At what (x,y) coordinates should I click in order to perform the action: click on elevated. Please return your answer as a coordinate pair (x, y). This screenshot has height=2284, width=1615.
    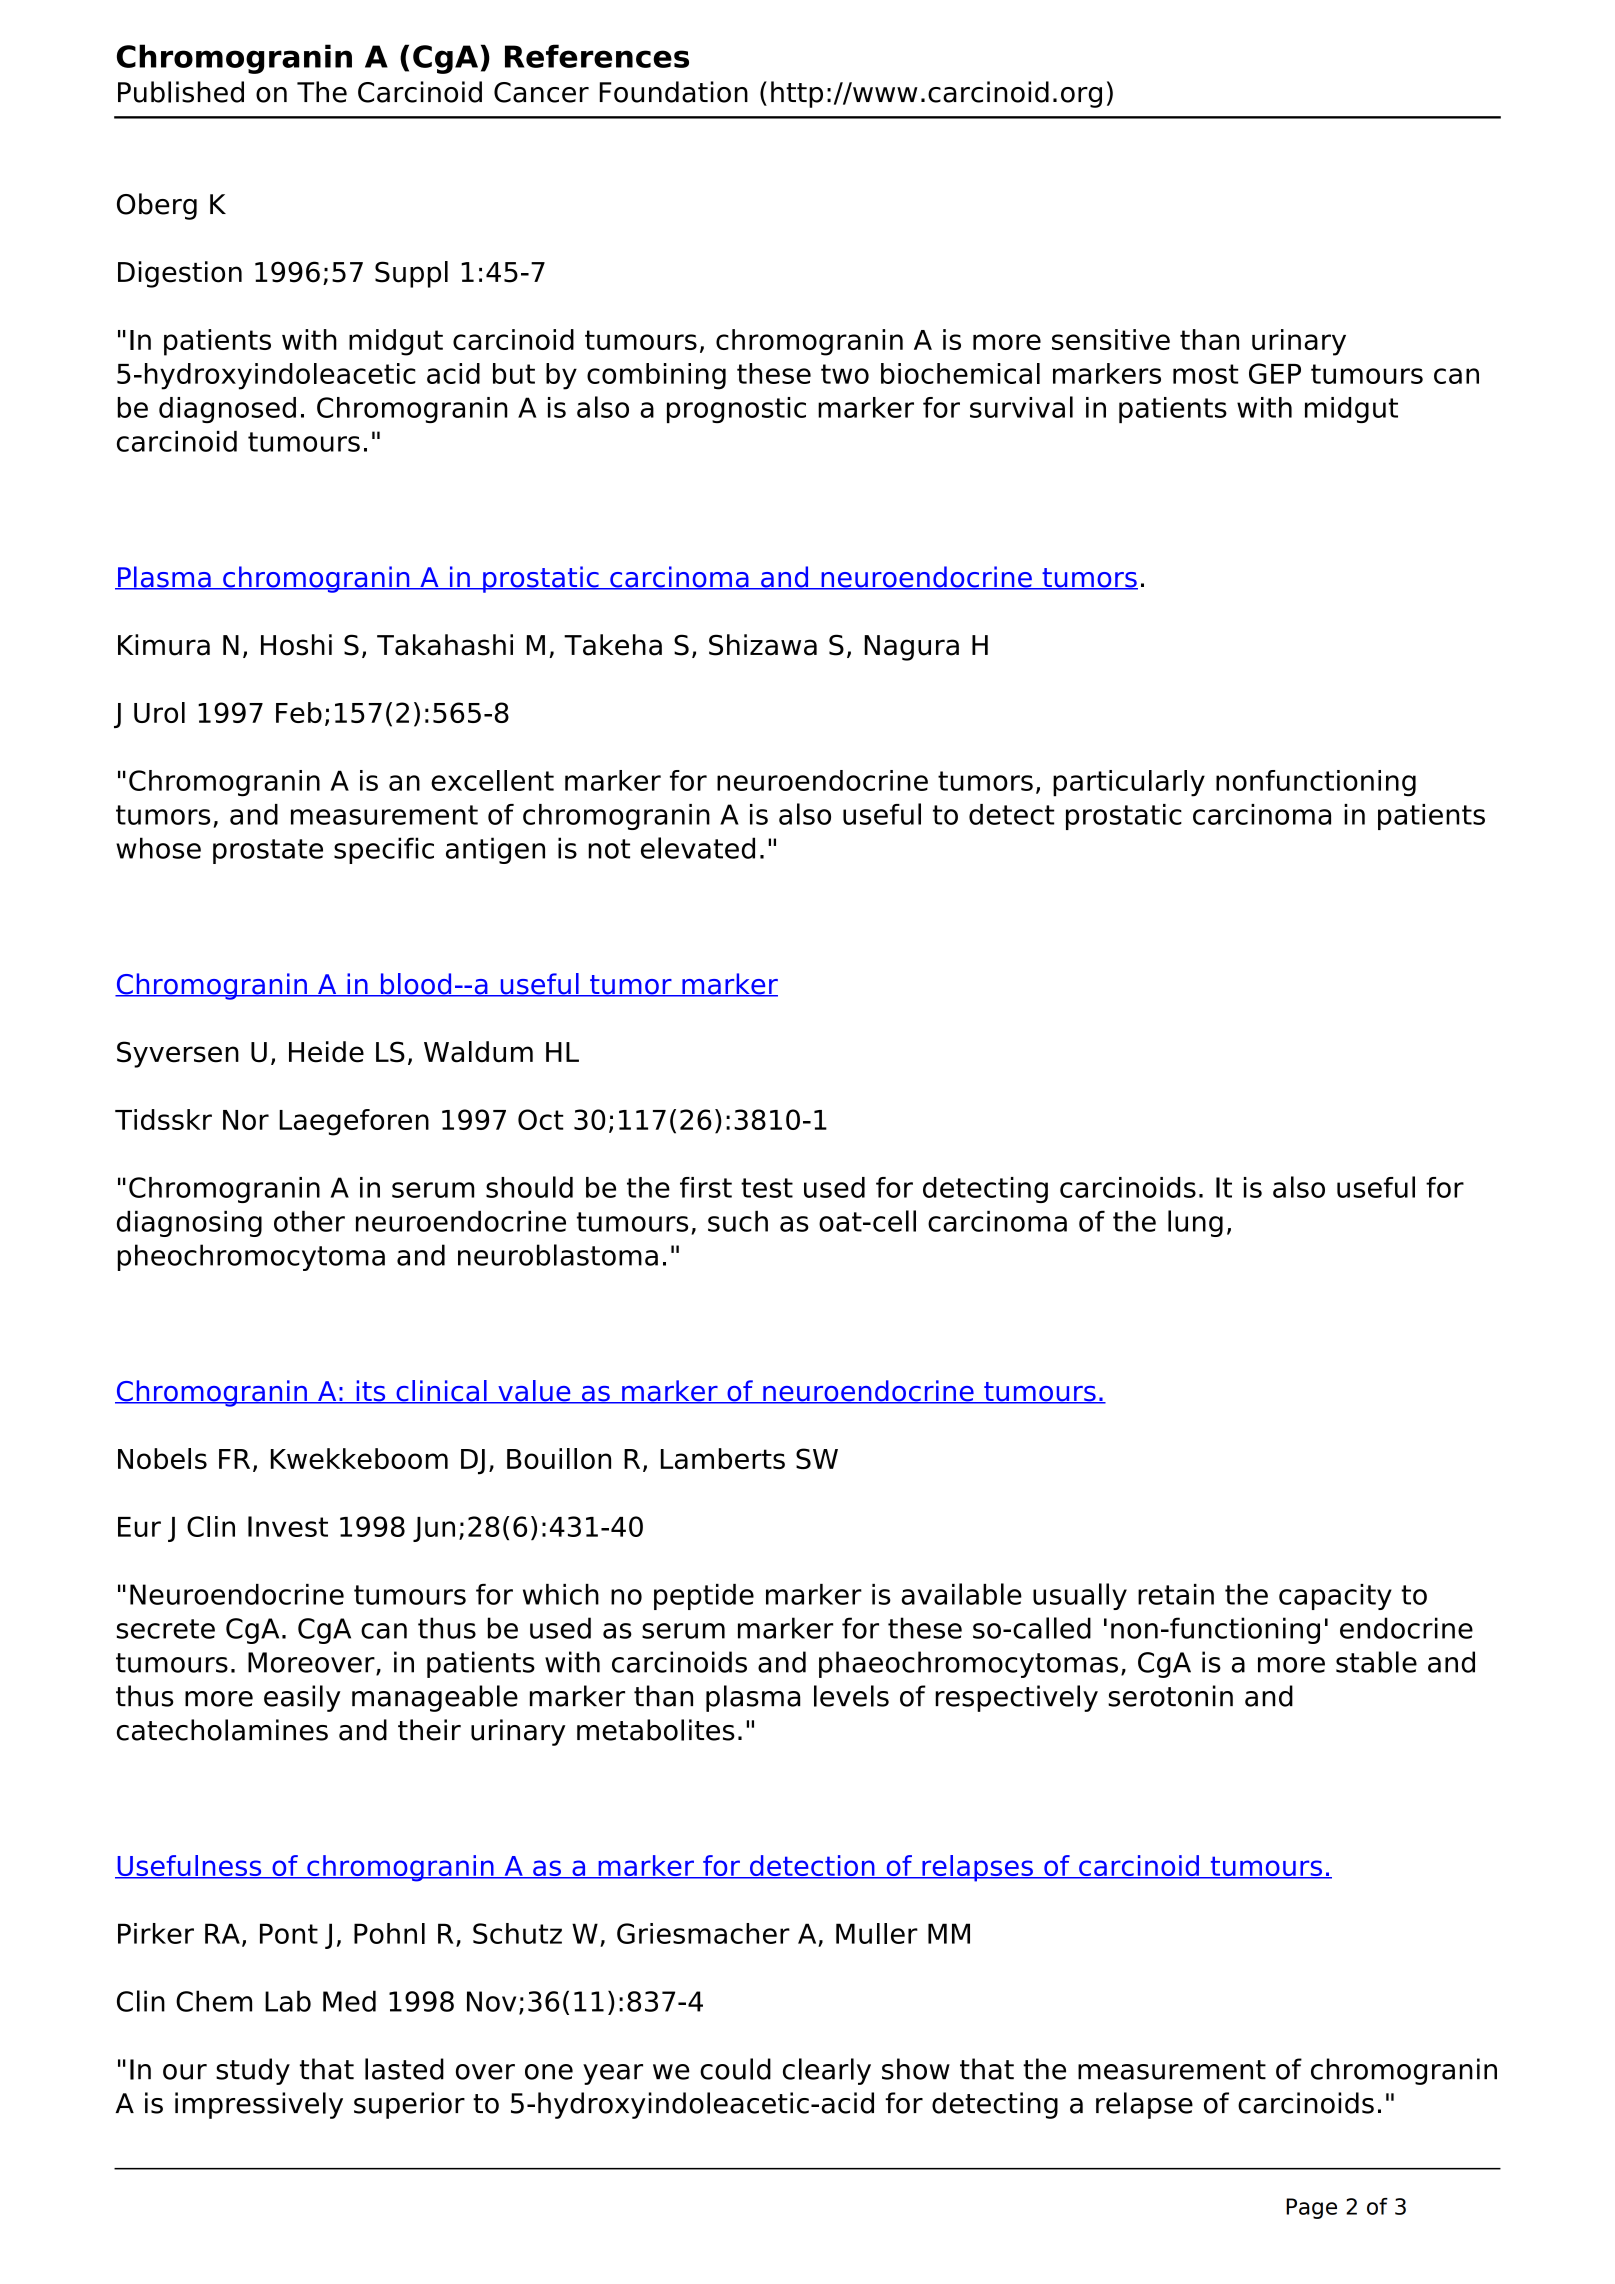
    Looking at the image, I should click on (698, 848).
